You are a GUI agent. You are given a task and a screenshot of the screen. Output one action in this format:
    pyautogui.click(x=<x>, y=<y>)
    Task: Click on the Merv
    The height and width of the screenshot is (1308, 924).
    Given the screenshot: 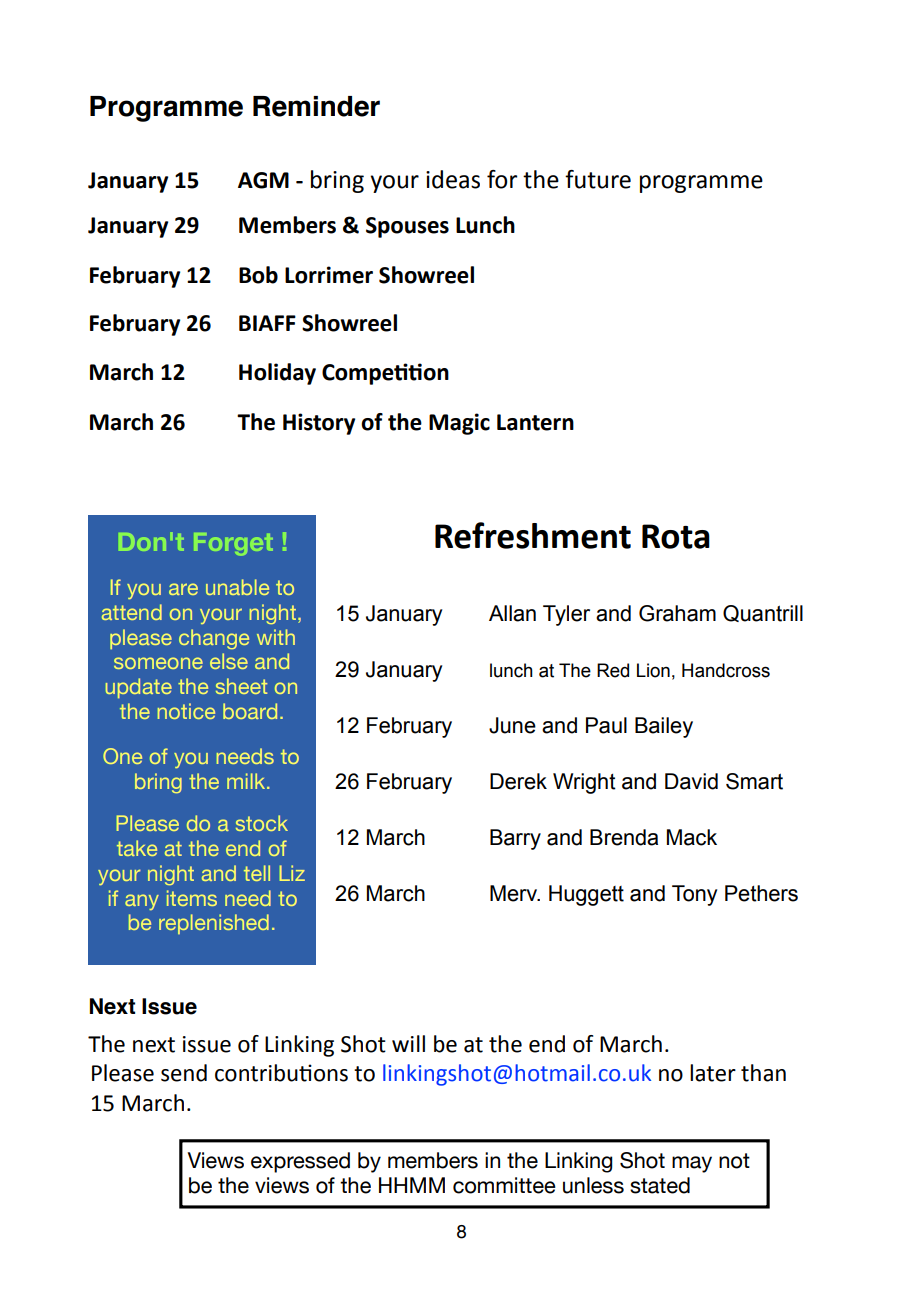 What is the action you would take?
    pyautogui.click(x=515, y=893)
